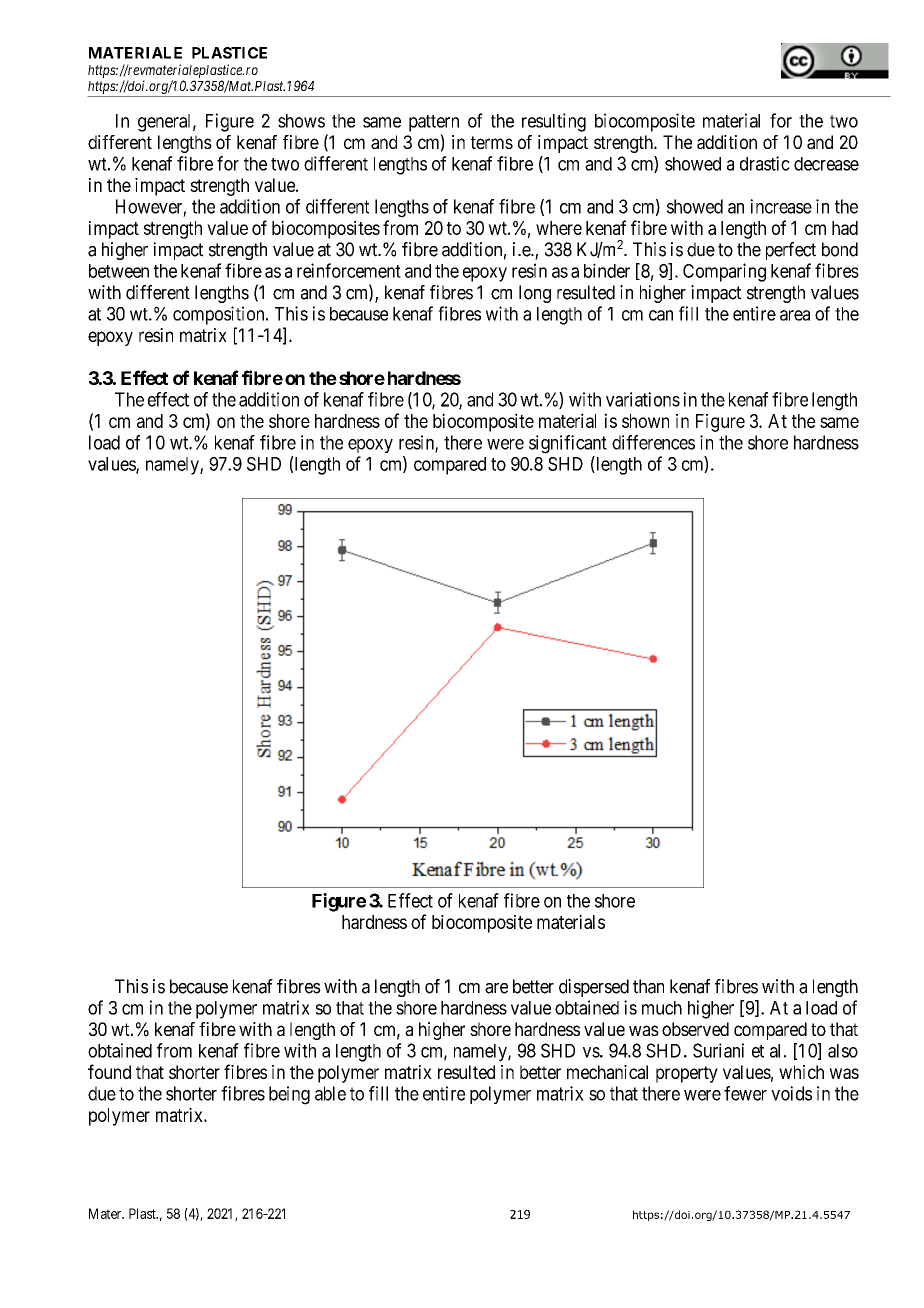 This screenshot has height=1308, width=924. Describe the element at coordinates (220, 315) in the screenshot. I see `composition` at that location.
